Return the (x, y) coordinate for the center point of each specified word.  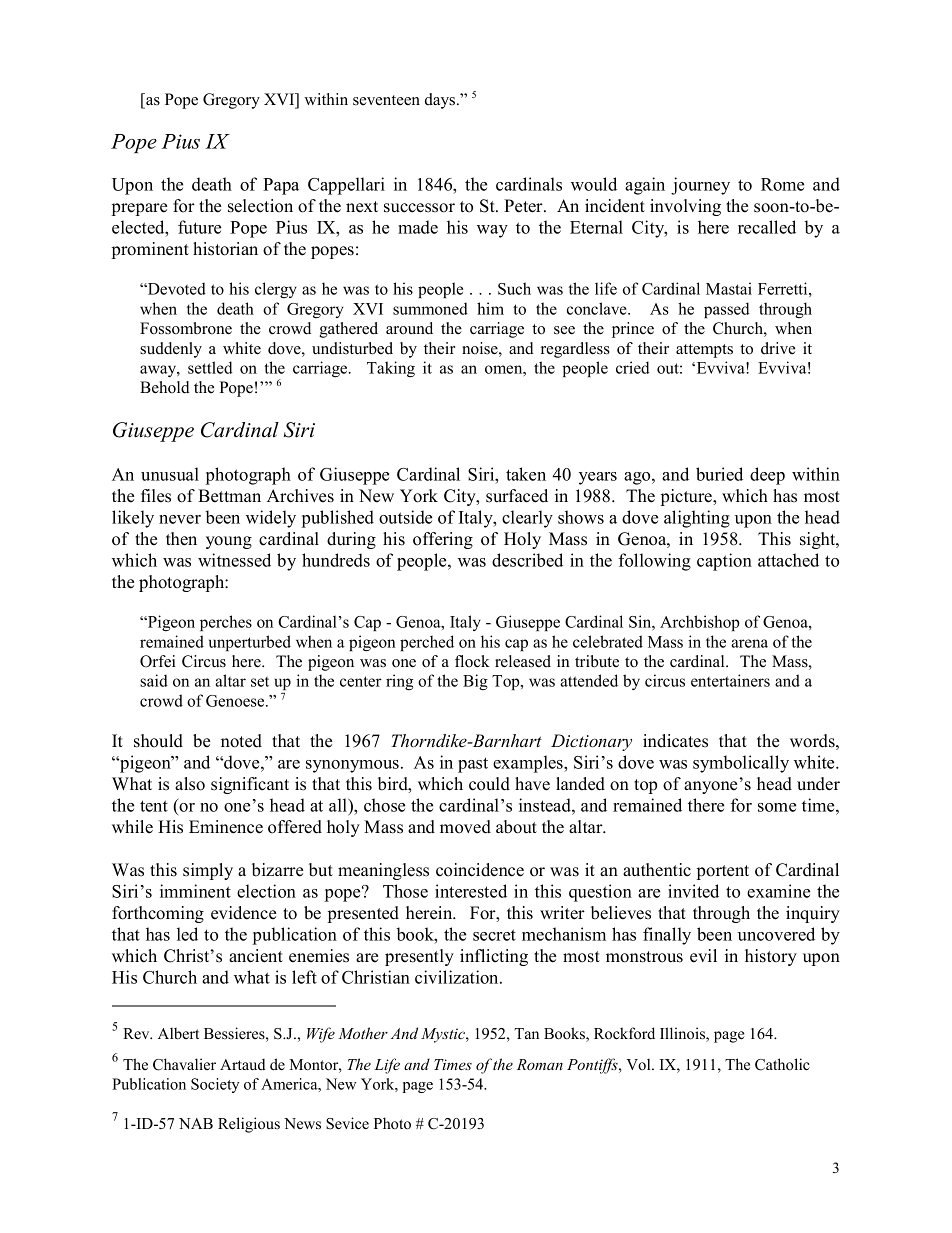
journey (700, 186)
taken (526, 474)
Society (215, 1085)
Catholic (782, 1064)
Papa (281, 186)
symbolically (741, 764)
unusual (170, 474)
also (190, 784)
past (473, 765)
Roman (540, 1064)
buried (719, 474)
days (440, 101)
